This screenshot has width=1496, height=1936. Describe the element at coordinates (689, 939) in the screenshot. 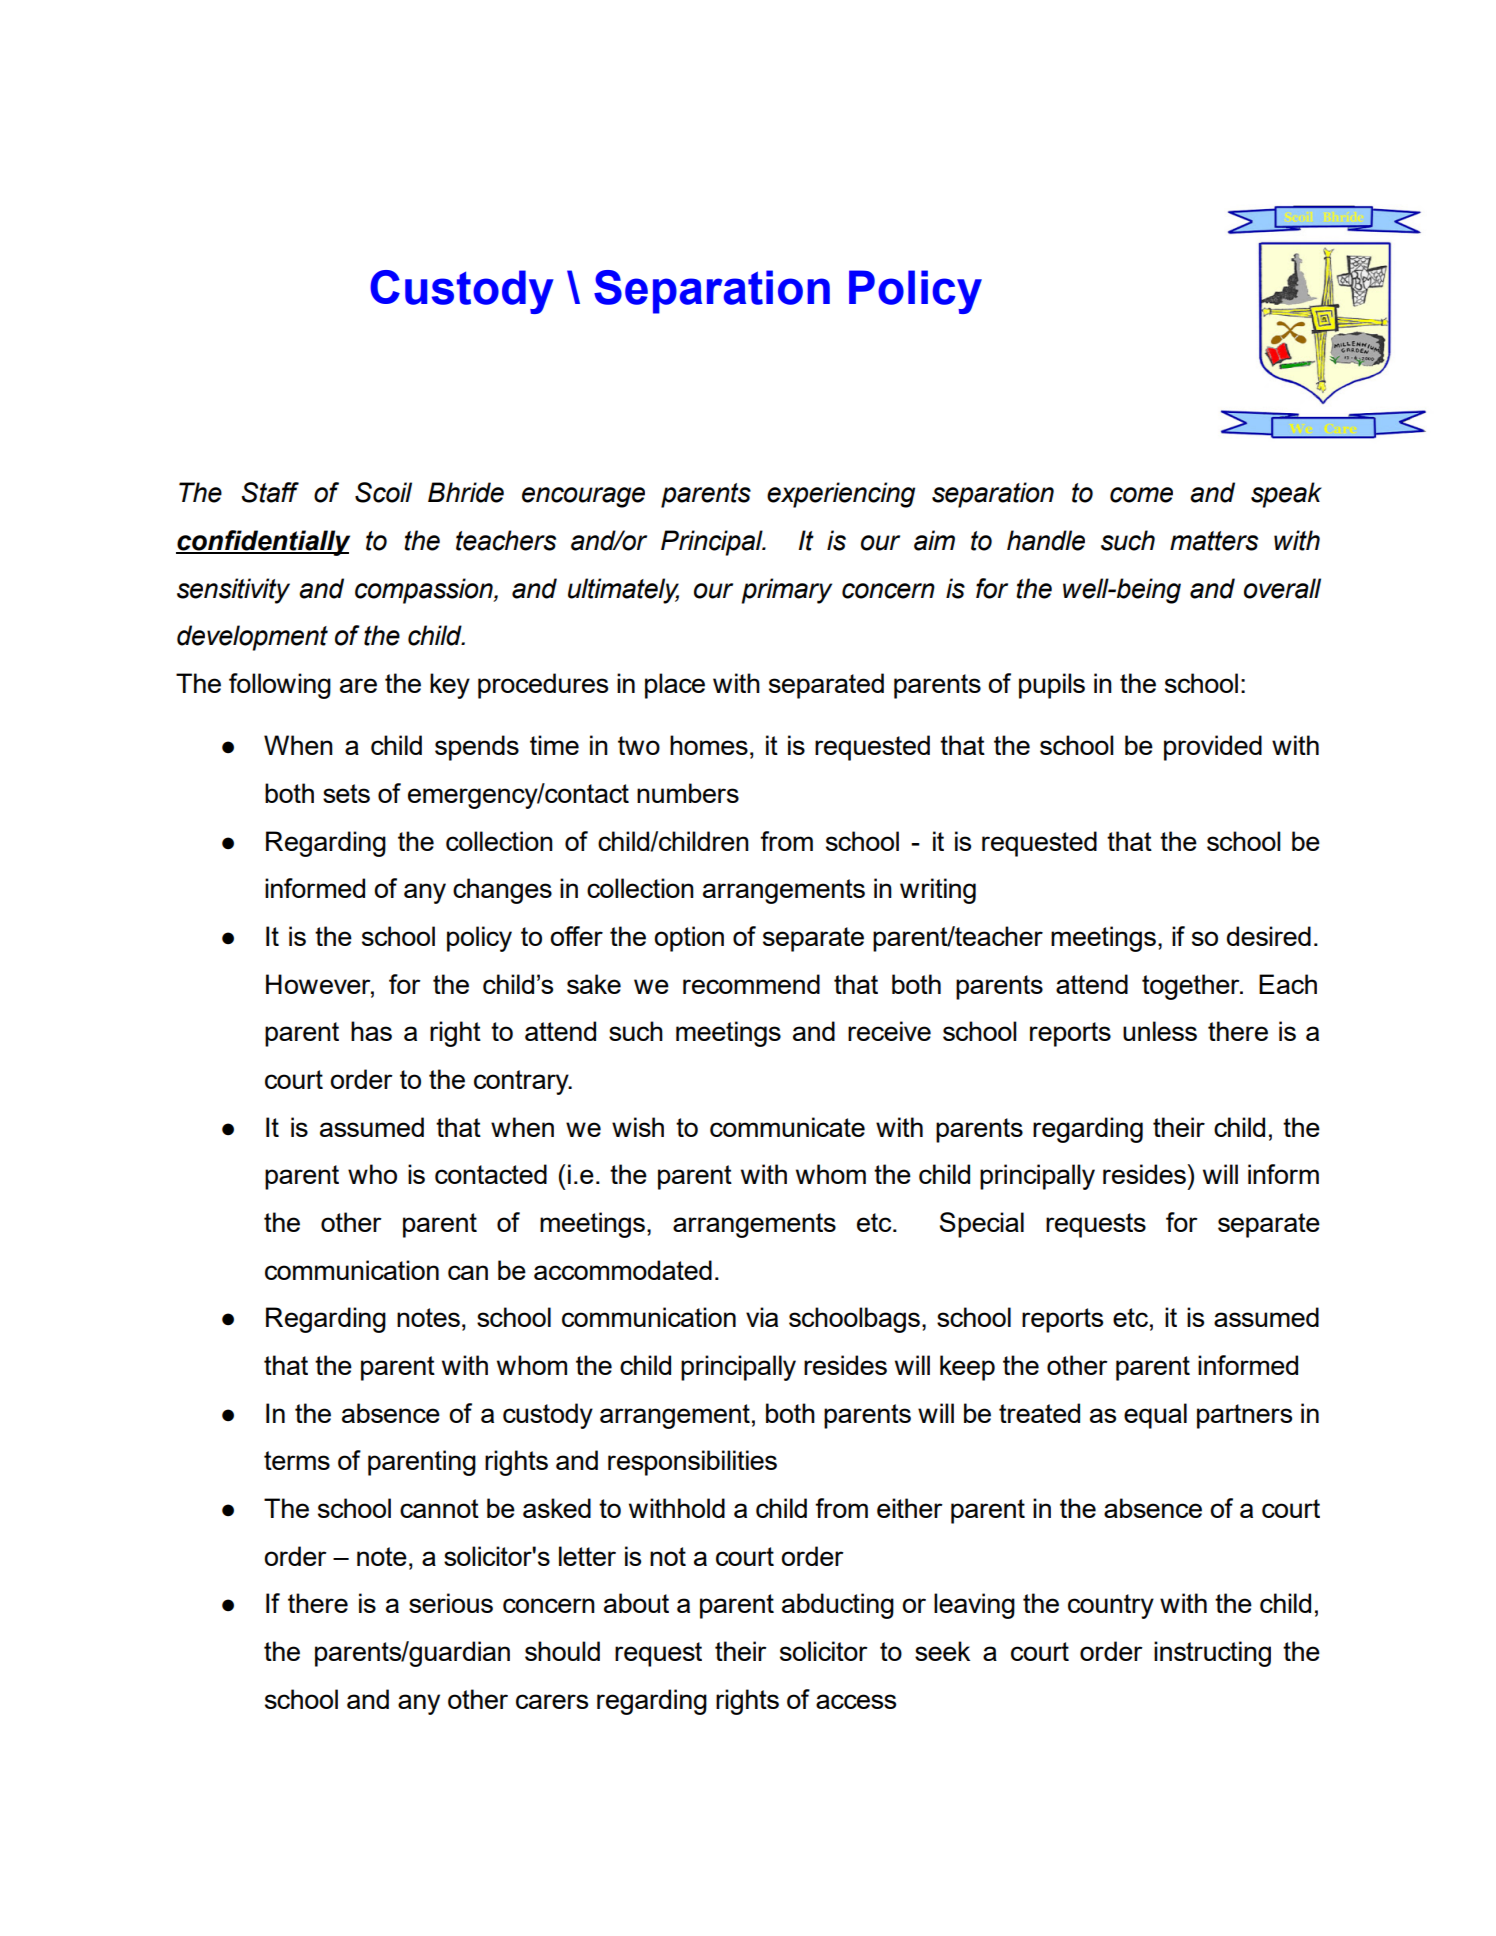

I see `option` at that location.
